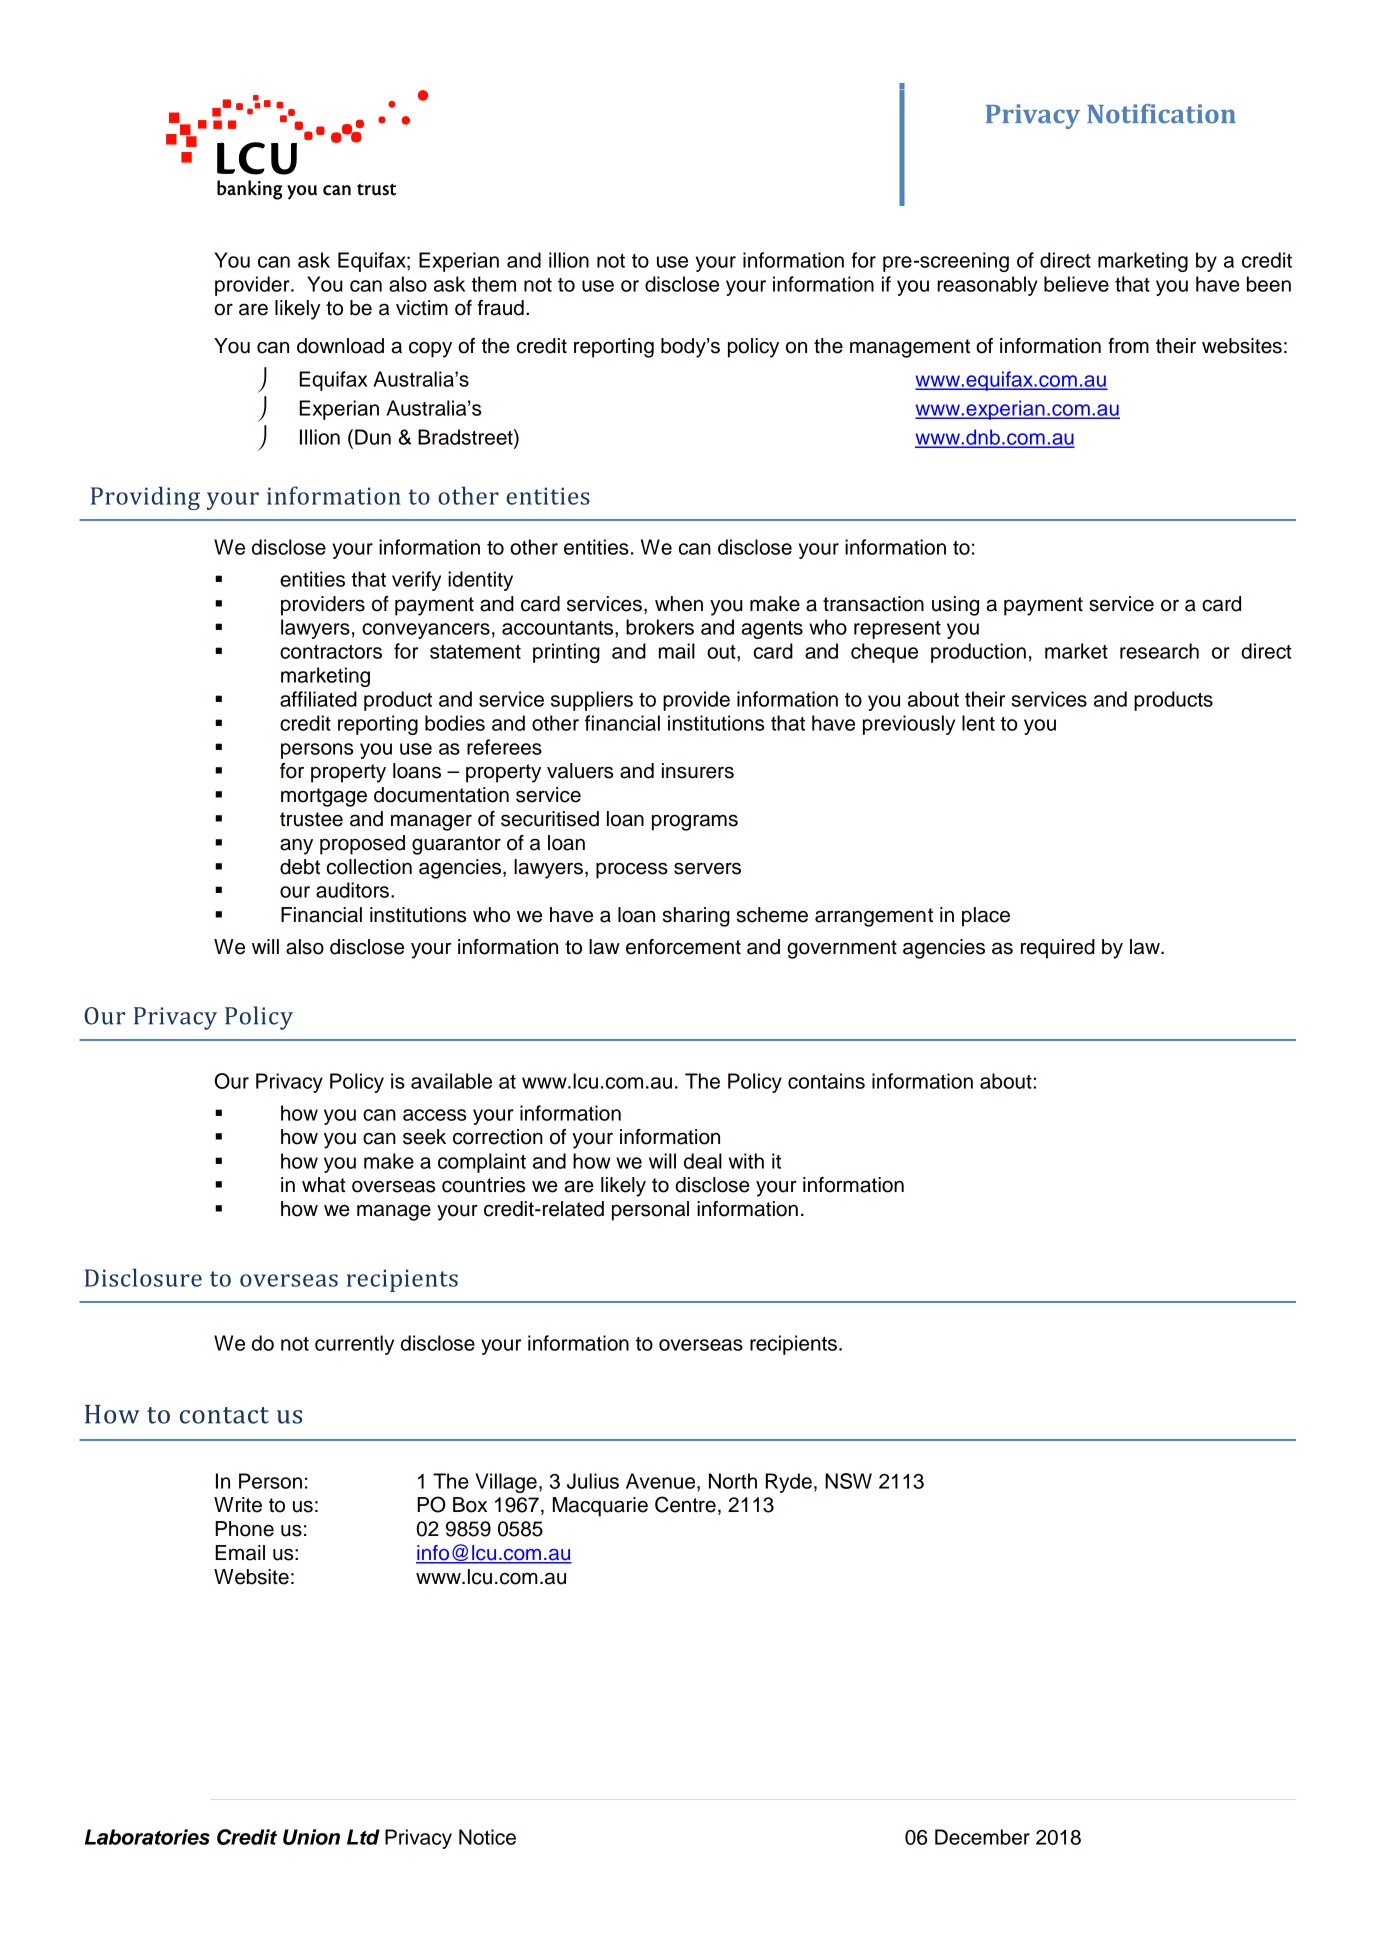  I want to click on December, so click(982, 1837).
